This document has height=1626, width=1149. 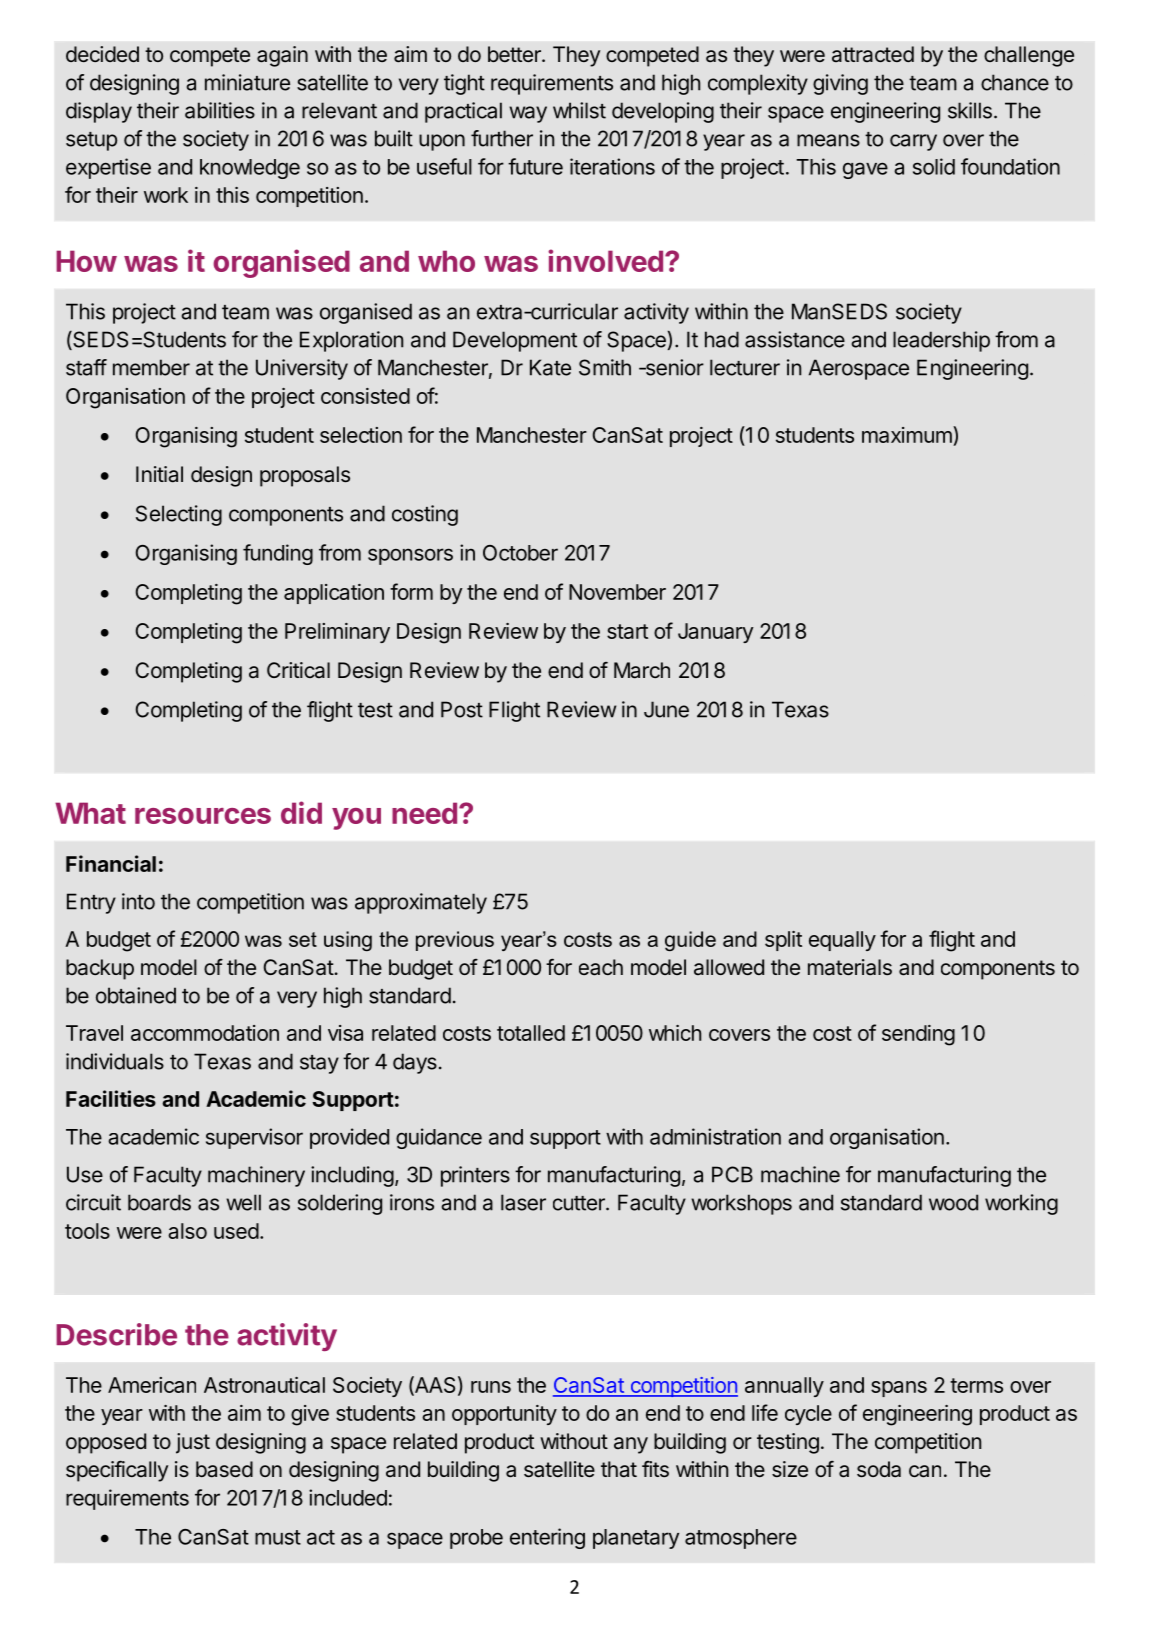 I want to click on each, so click(x=601, y=967).
